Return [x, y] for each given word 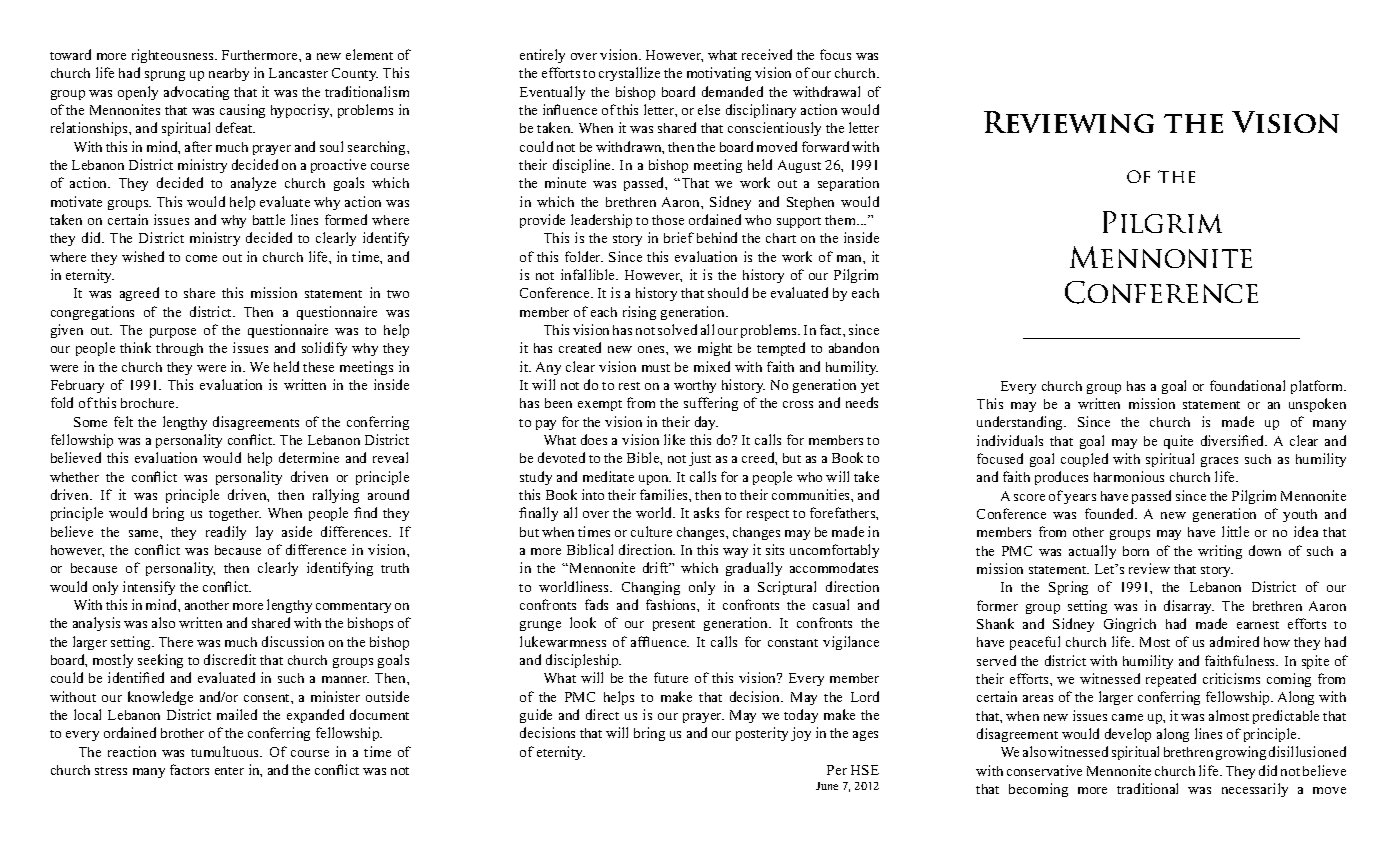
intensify [149, 588]
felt [123, 421]
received [767, 54]
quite [1178, 442]
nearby [229, 74]
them [842, 220]
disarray [1189, 607]
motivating [719, 74]
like [674, 439]
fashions [672, 604]
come [201, 258]
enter [229, 771]
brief [679, 237]
